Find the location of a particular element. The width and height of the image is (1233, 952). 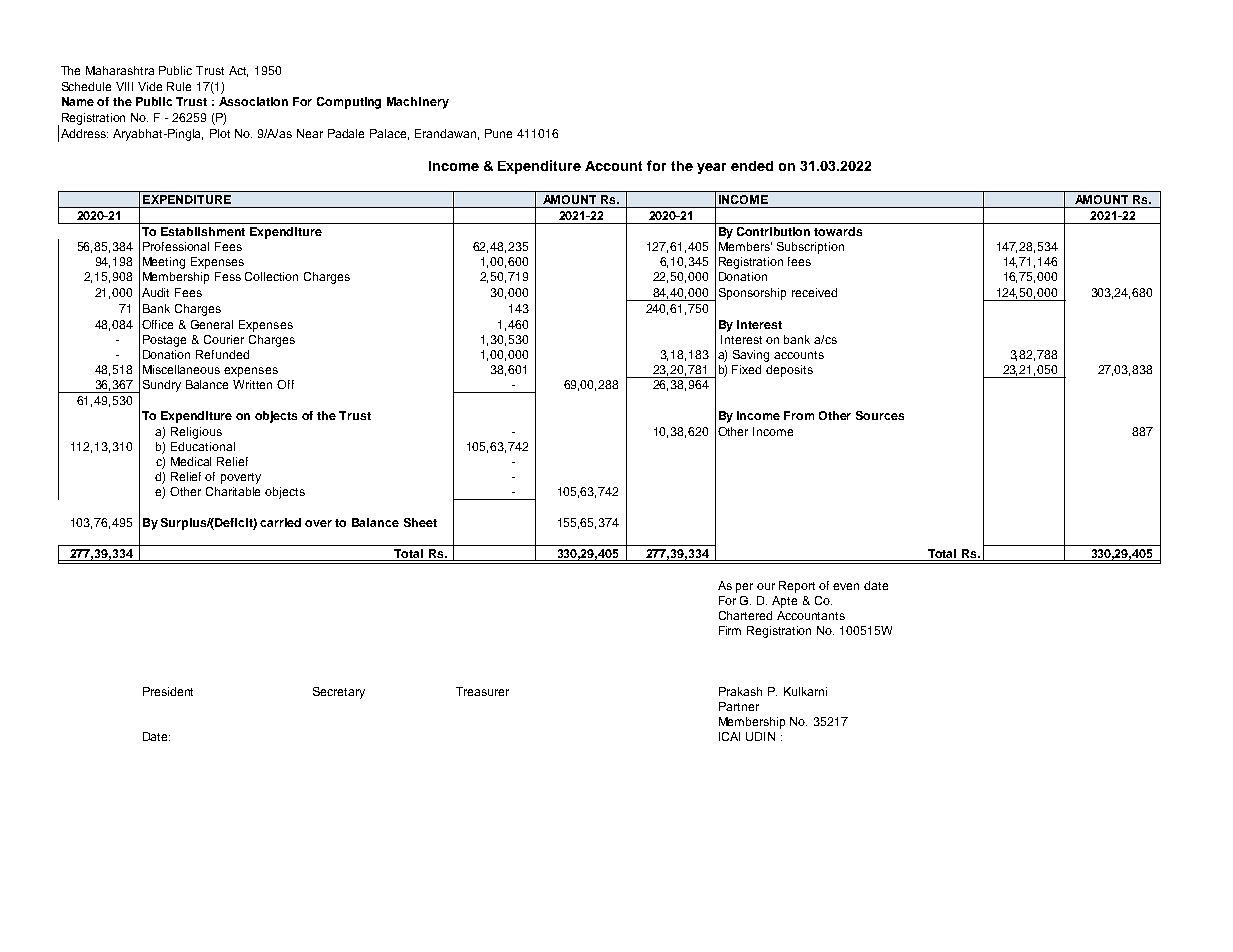

President is located at coordinates (168, 691).
